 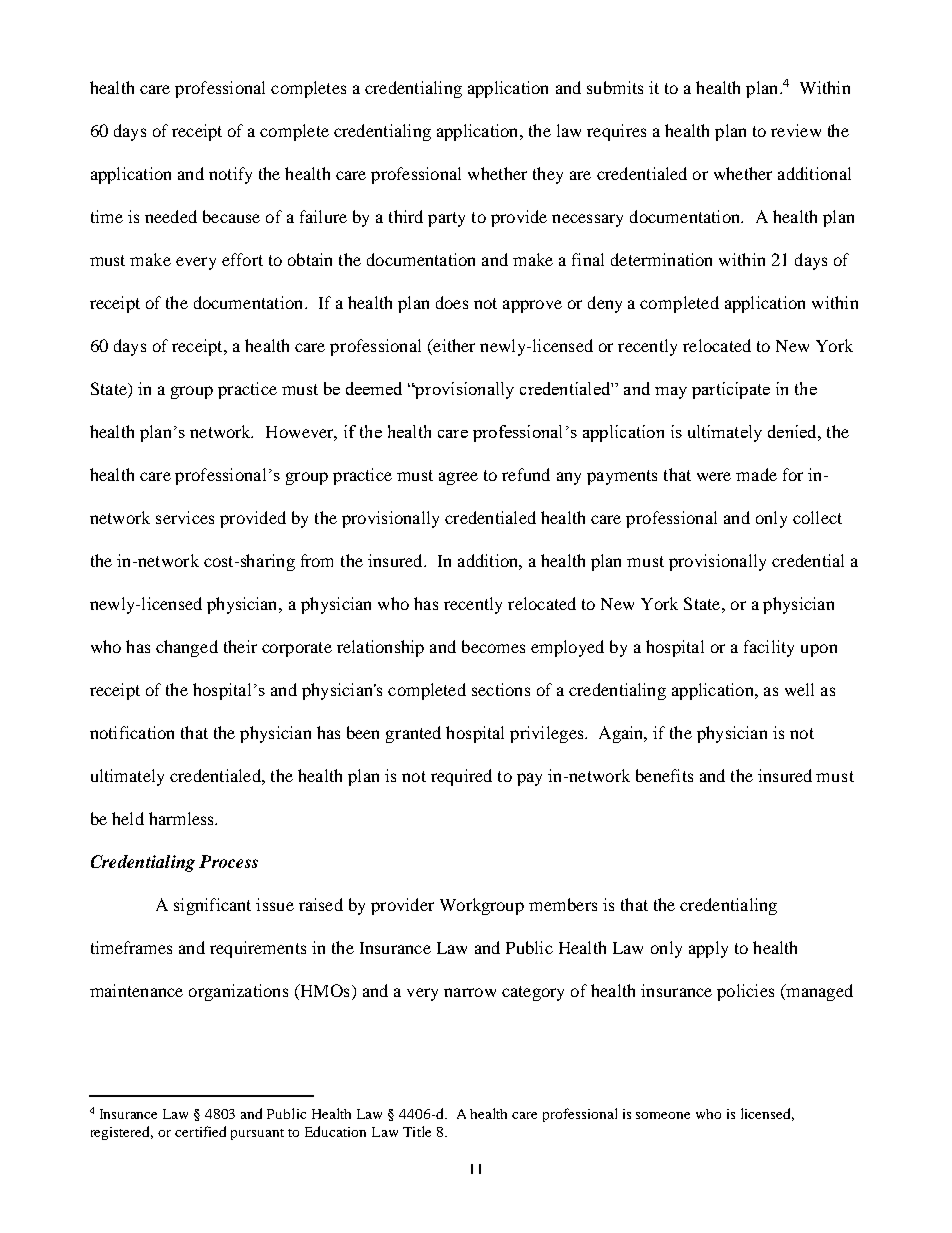 What do you see at coordinates (548, 175) in the image?
I see `they` at bounding box center [548, 175].
